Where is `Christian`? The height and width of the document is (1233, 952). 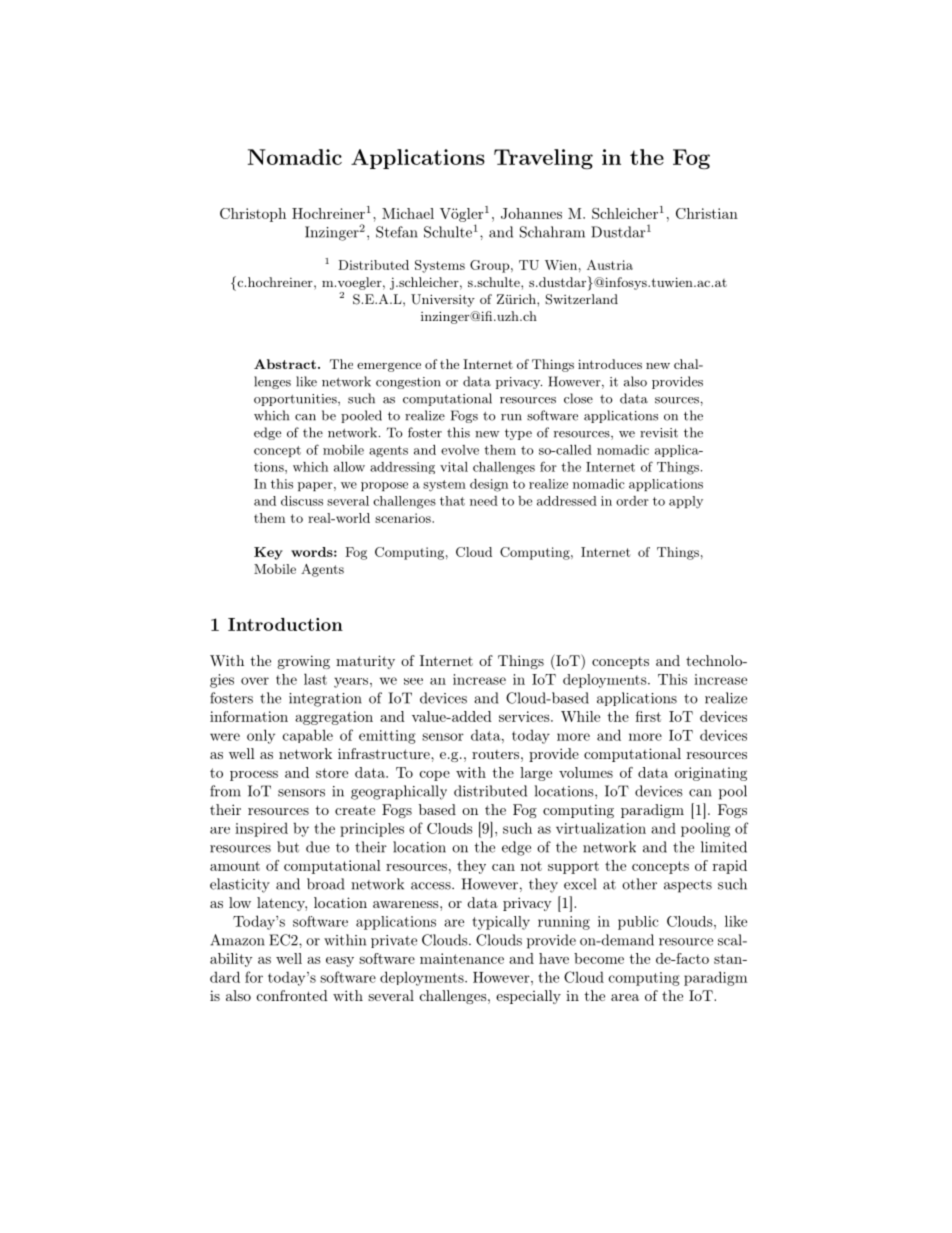 Christian is located at coordinates (707, 213).
